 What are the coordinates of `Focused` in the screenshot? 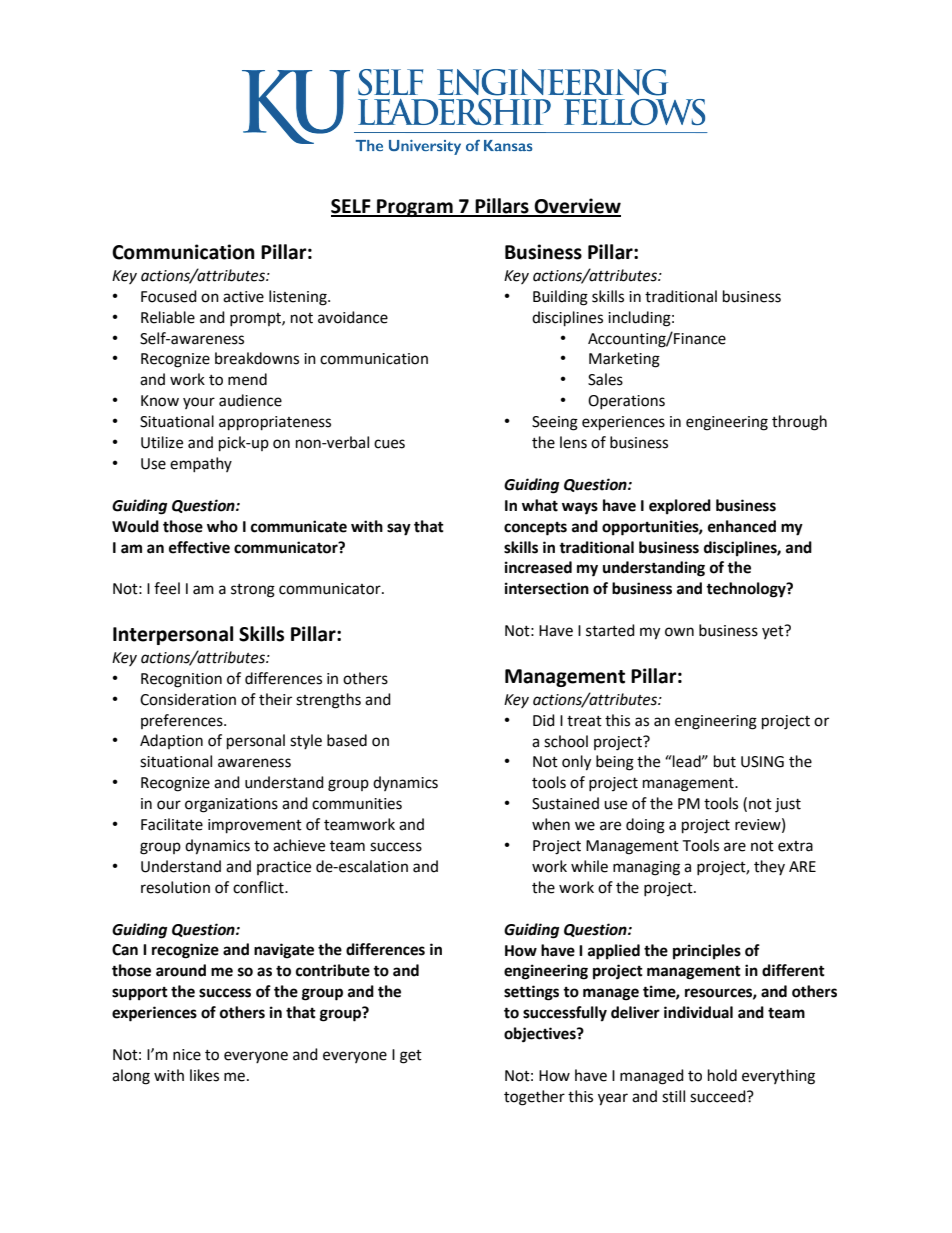 It's located at (169, 296).
